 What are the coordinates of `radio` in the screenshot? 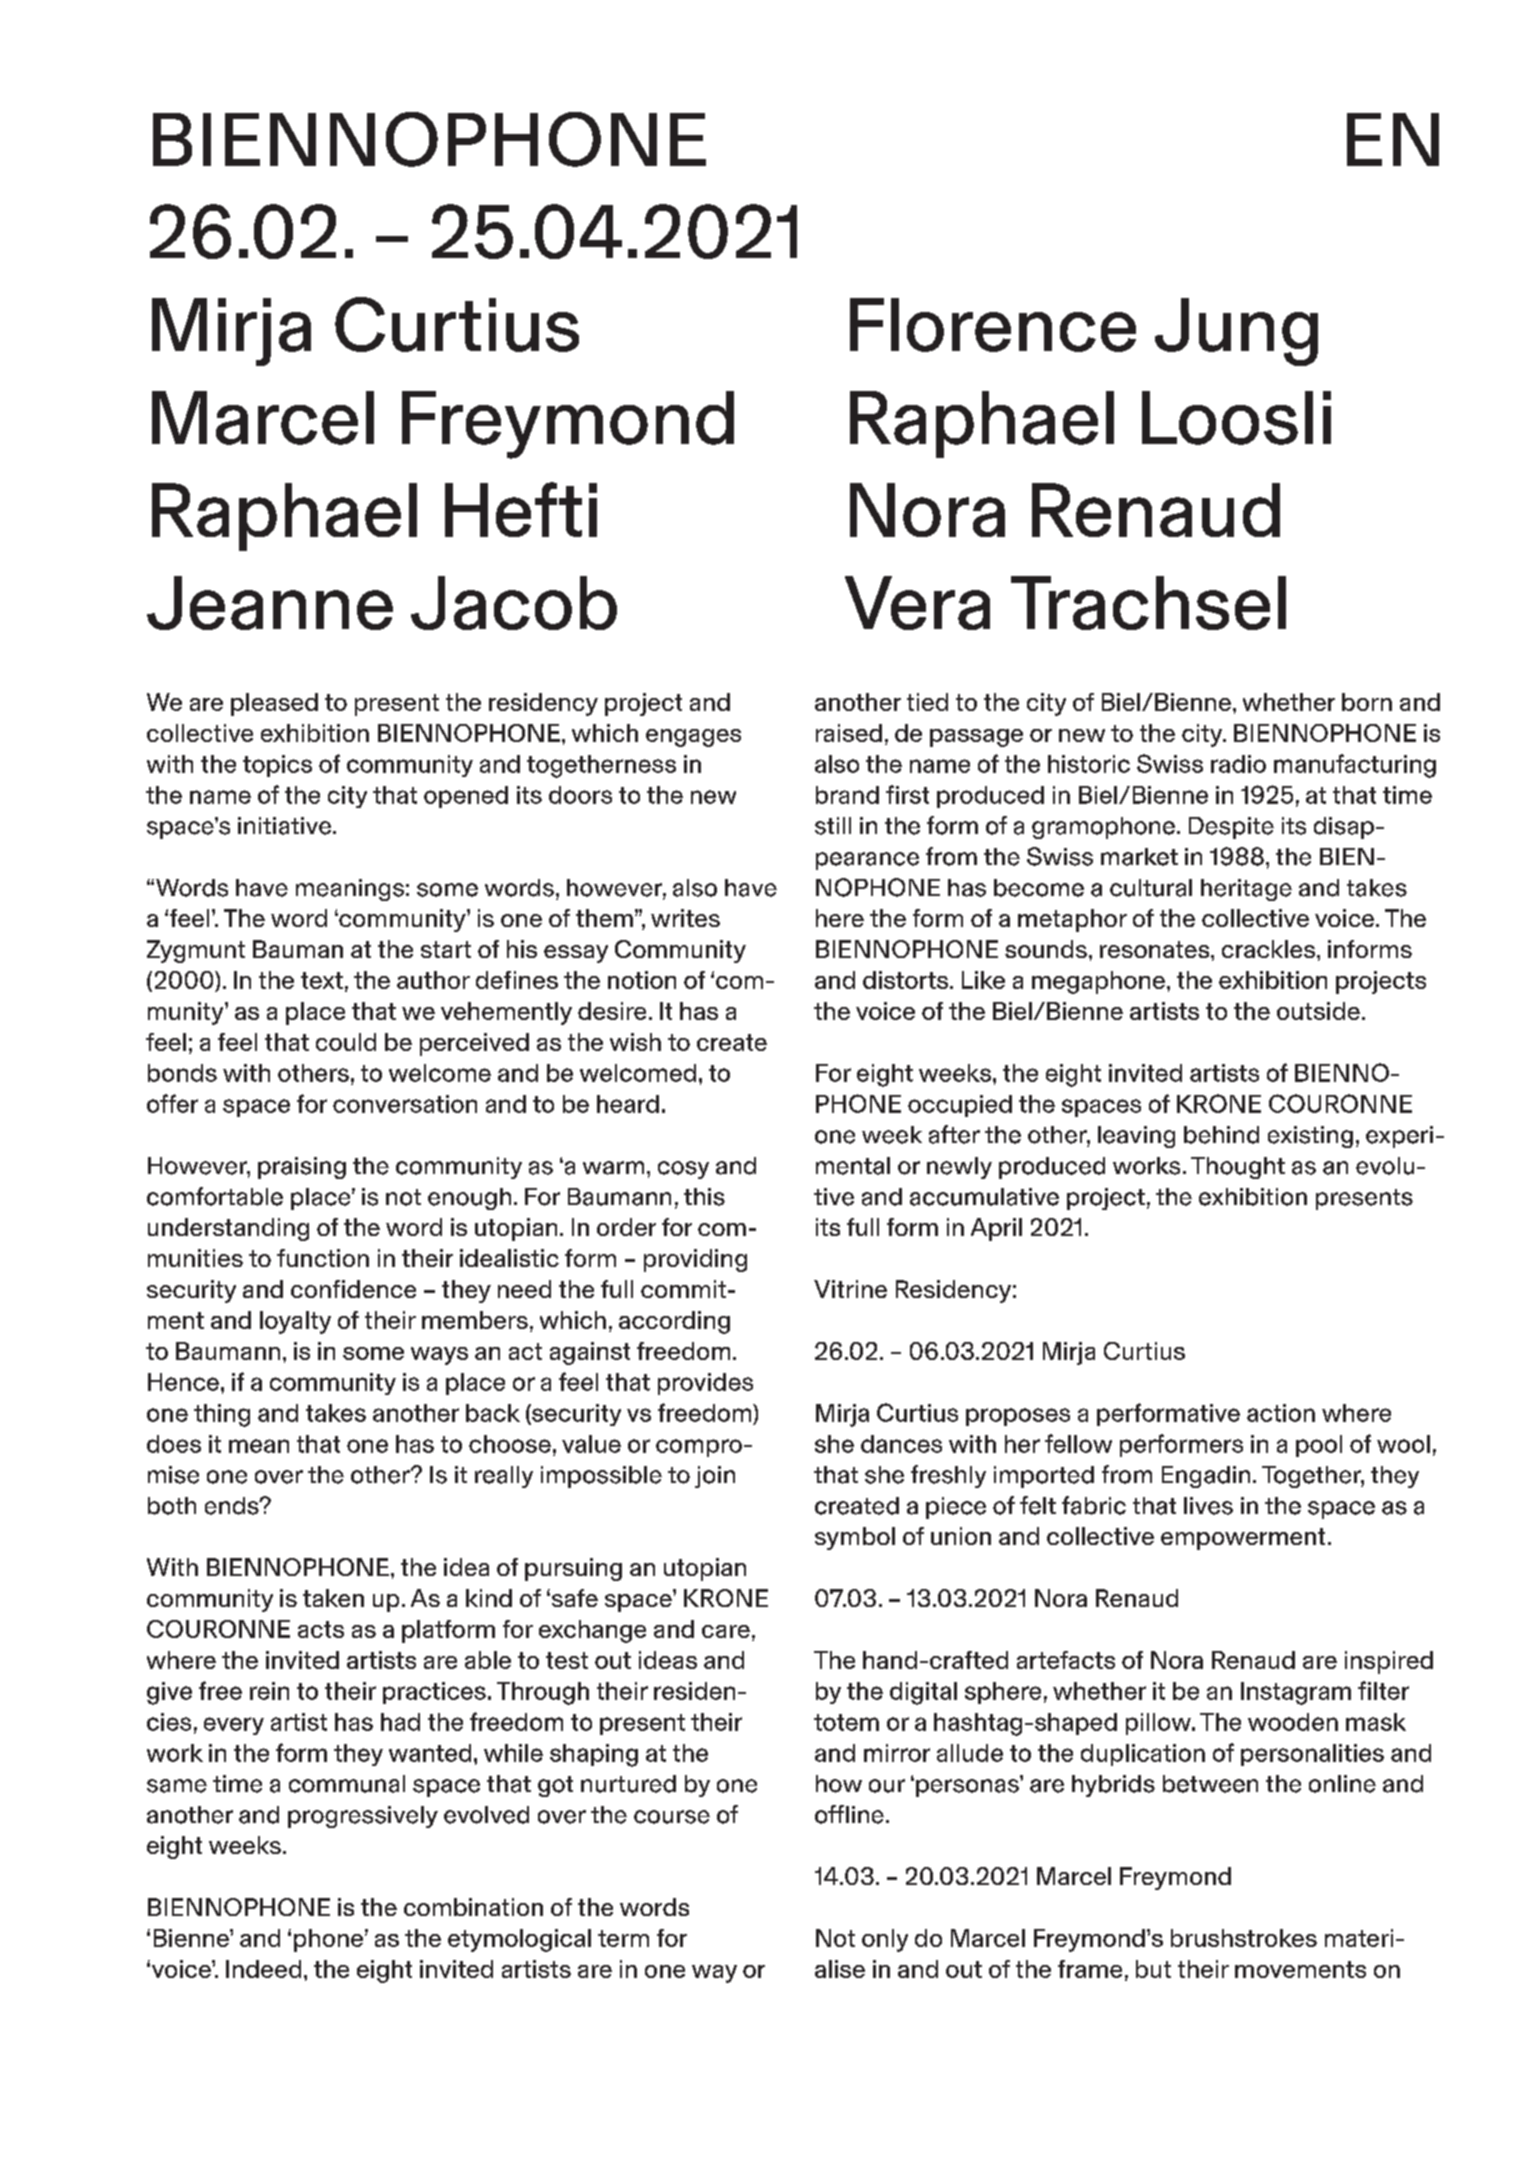 It's located at (1238, 764).
